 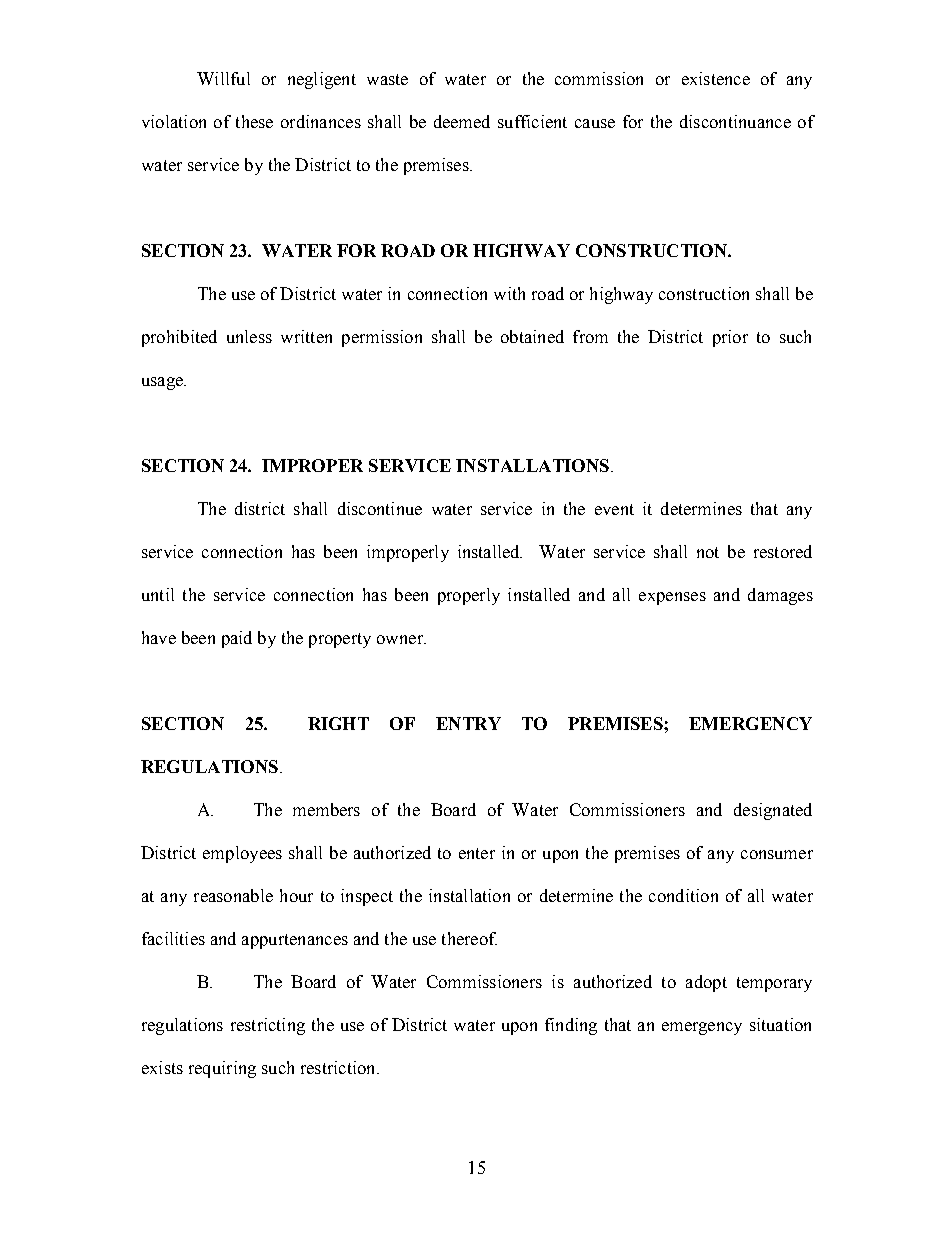 What do you see at coordinates (242, 854) in the screenshot?
I see `employees` at bounding box center [242, 854].
